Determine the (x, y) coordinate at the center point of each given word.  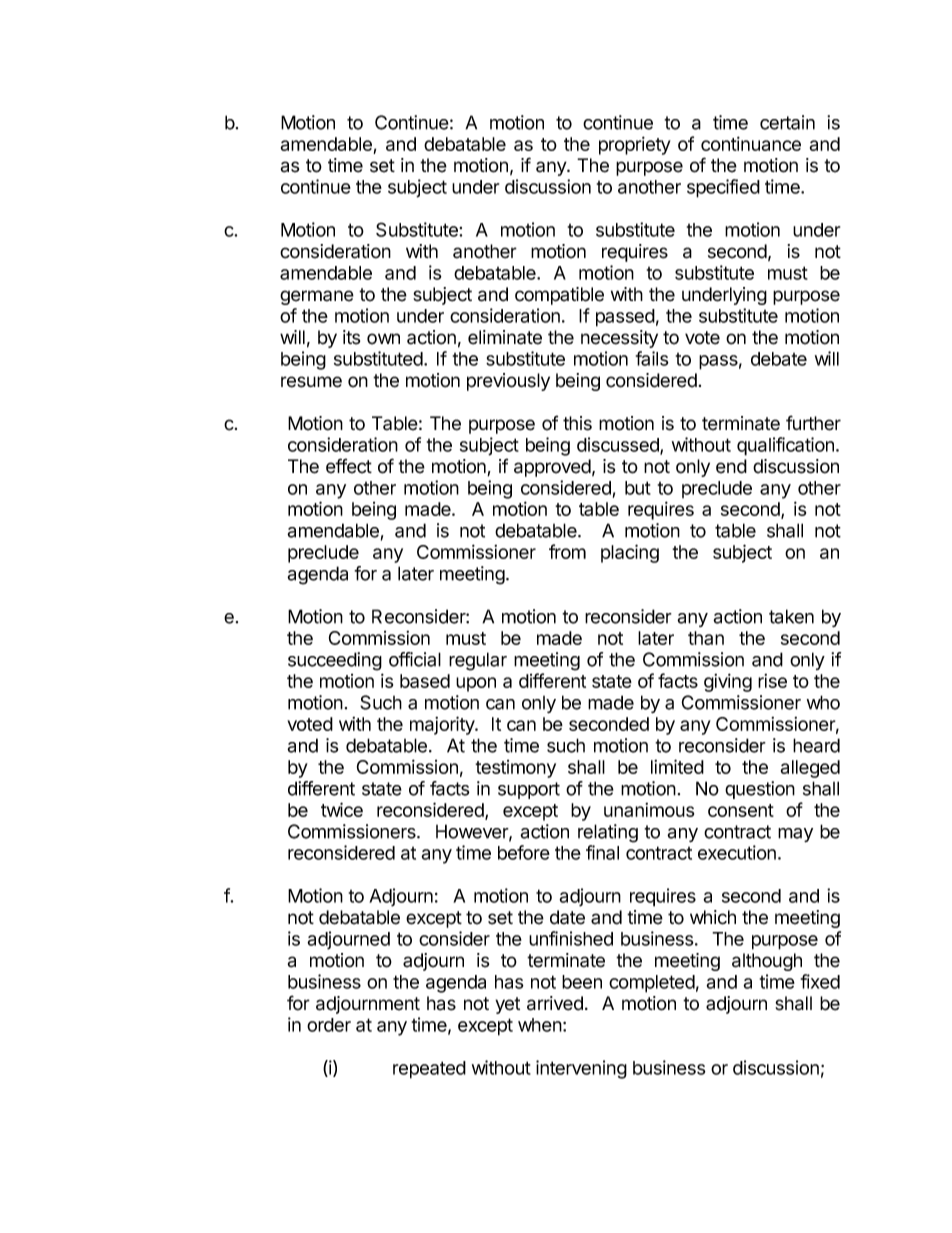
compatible (559, 296)
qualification (785, 446)
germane (317, 297)
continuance (751, 143)
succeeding (335, 661)
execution (737, 852)
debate (779, 359)
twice (342, 809)
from (567, 551)
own (383, 339)
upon (476, 684)
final (602, 852)
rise (772, 681)
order (329, 1025)
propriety (635, 145)
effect (349, 466)
